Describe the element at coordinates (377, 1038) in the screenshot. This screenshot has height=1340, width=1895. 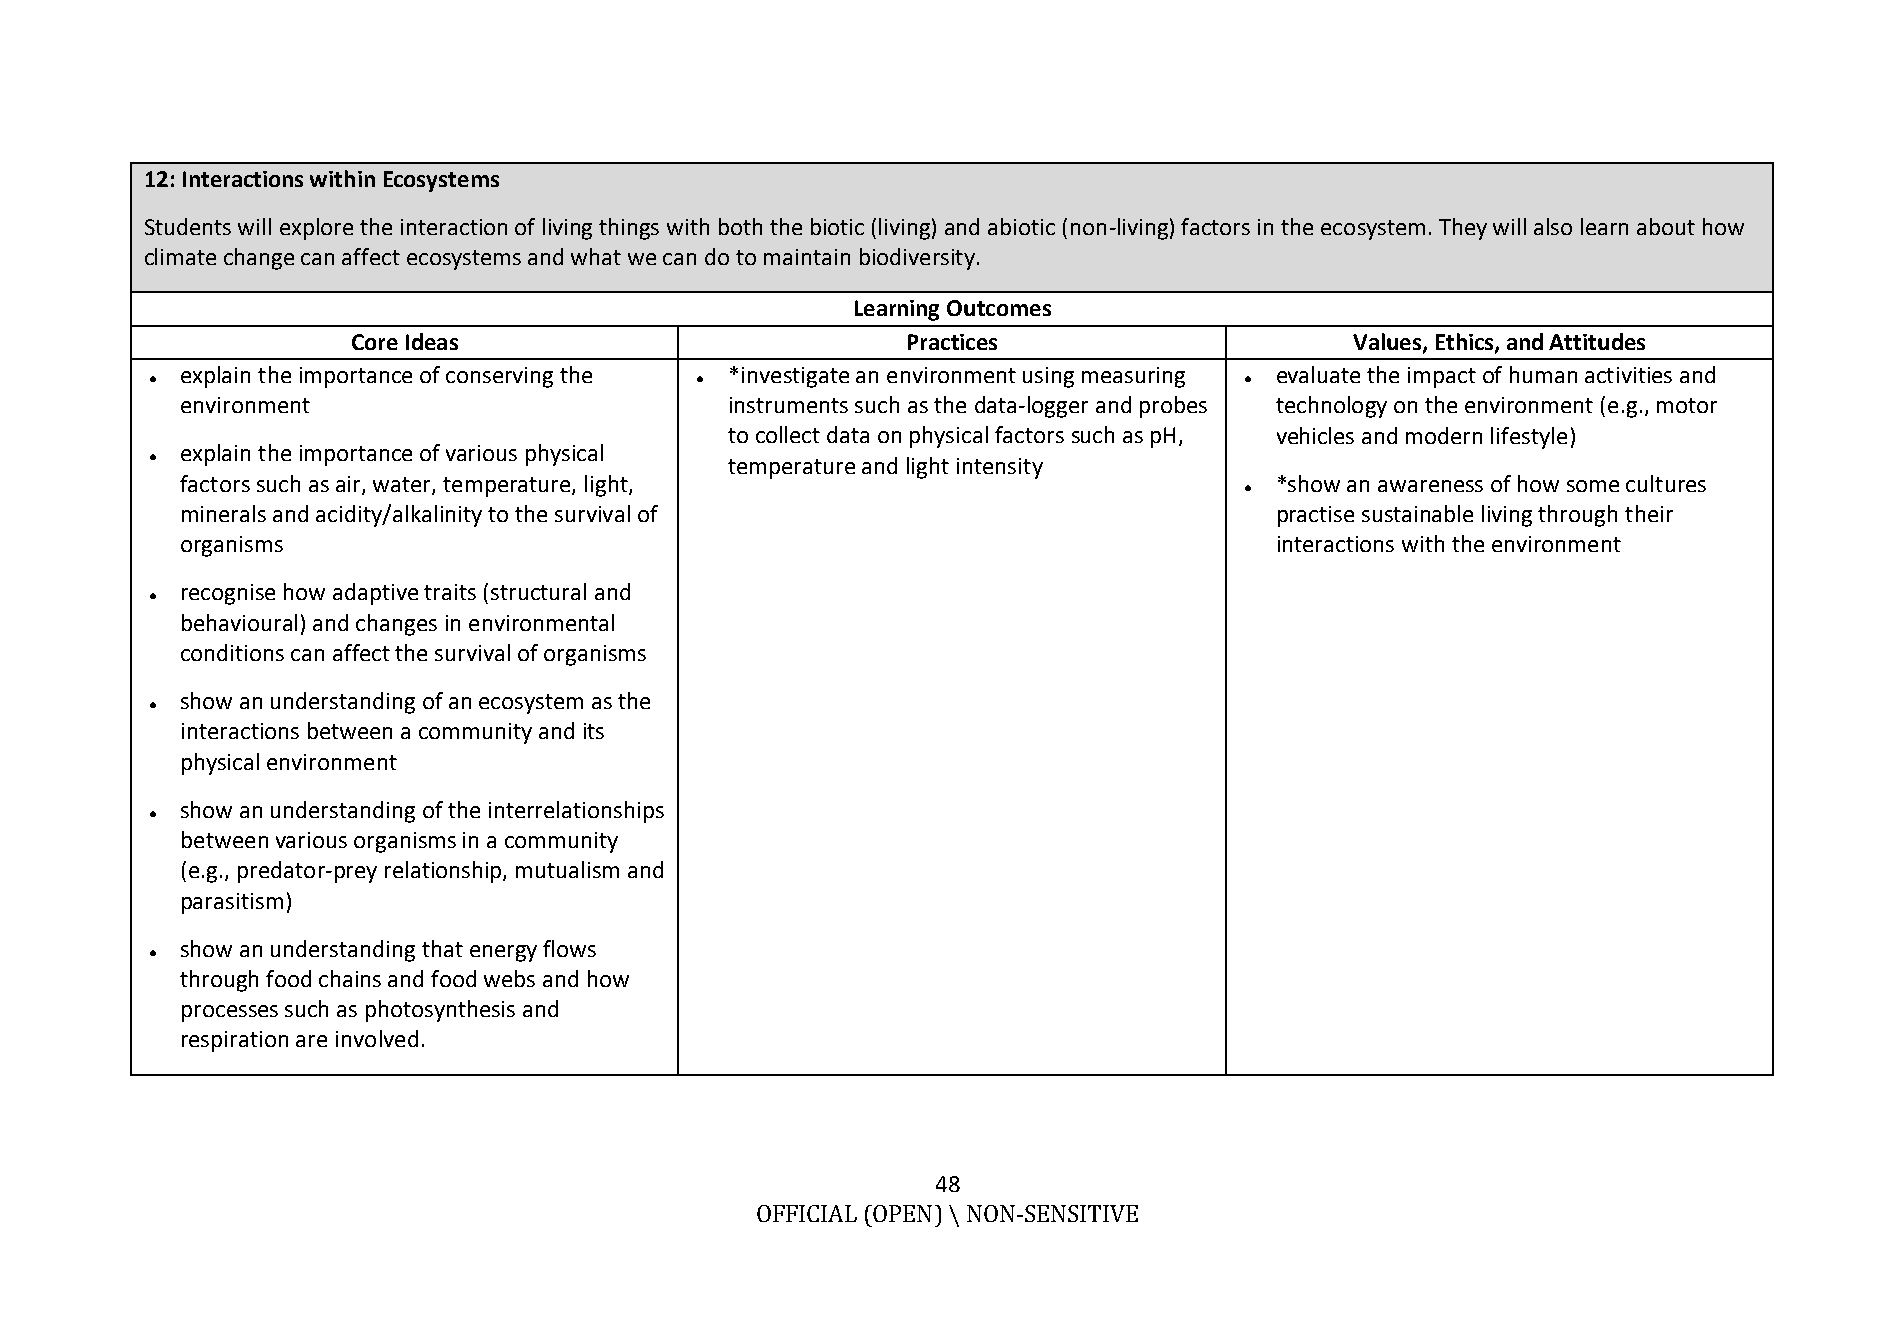
I see `involved` at that location.
